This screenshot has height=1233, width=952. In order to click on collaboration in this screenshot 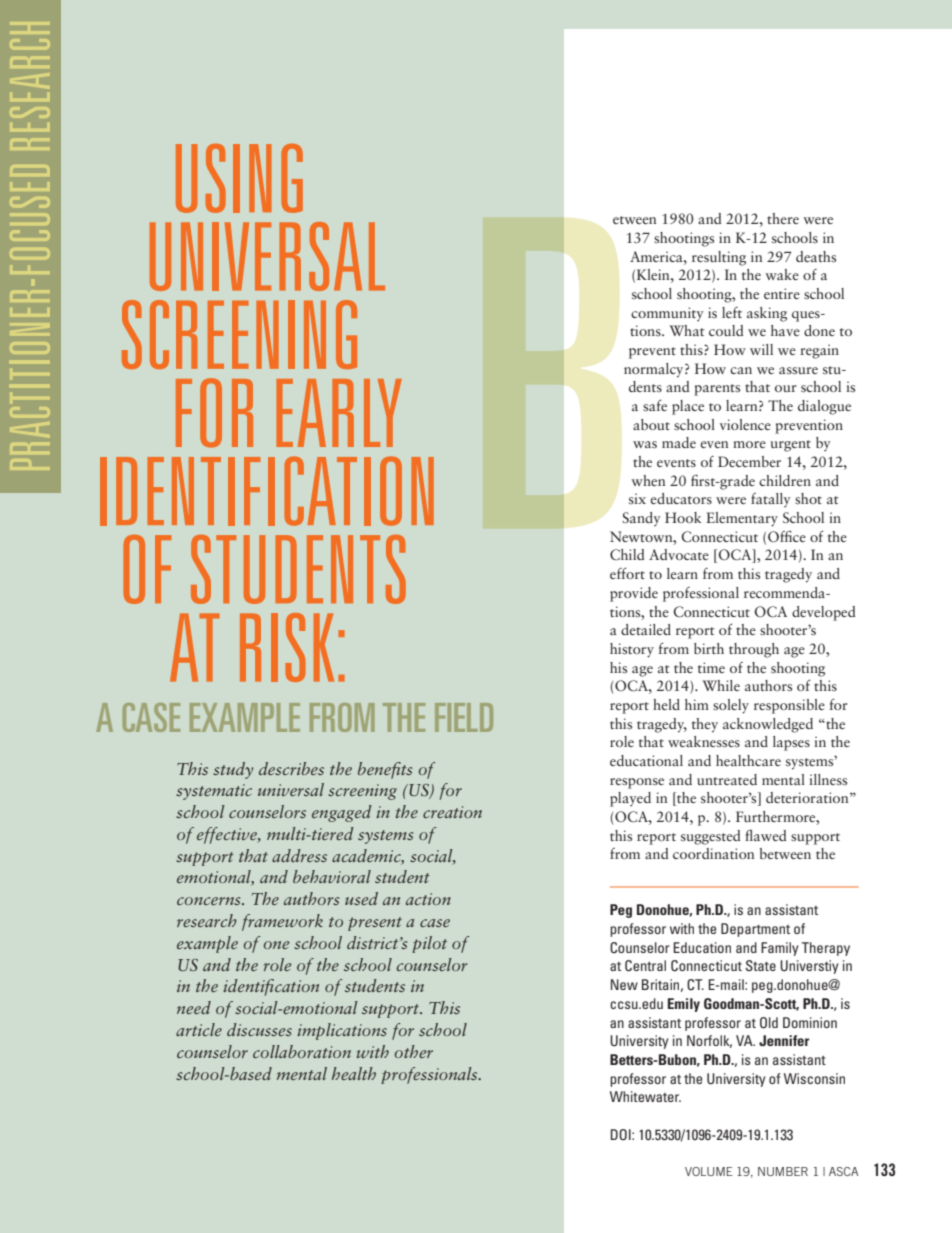, I will do `click(302, 1051)`.
